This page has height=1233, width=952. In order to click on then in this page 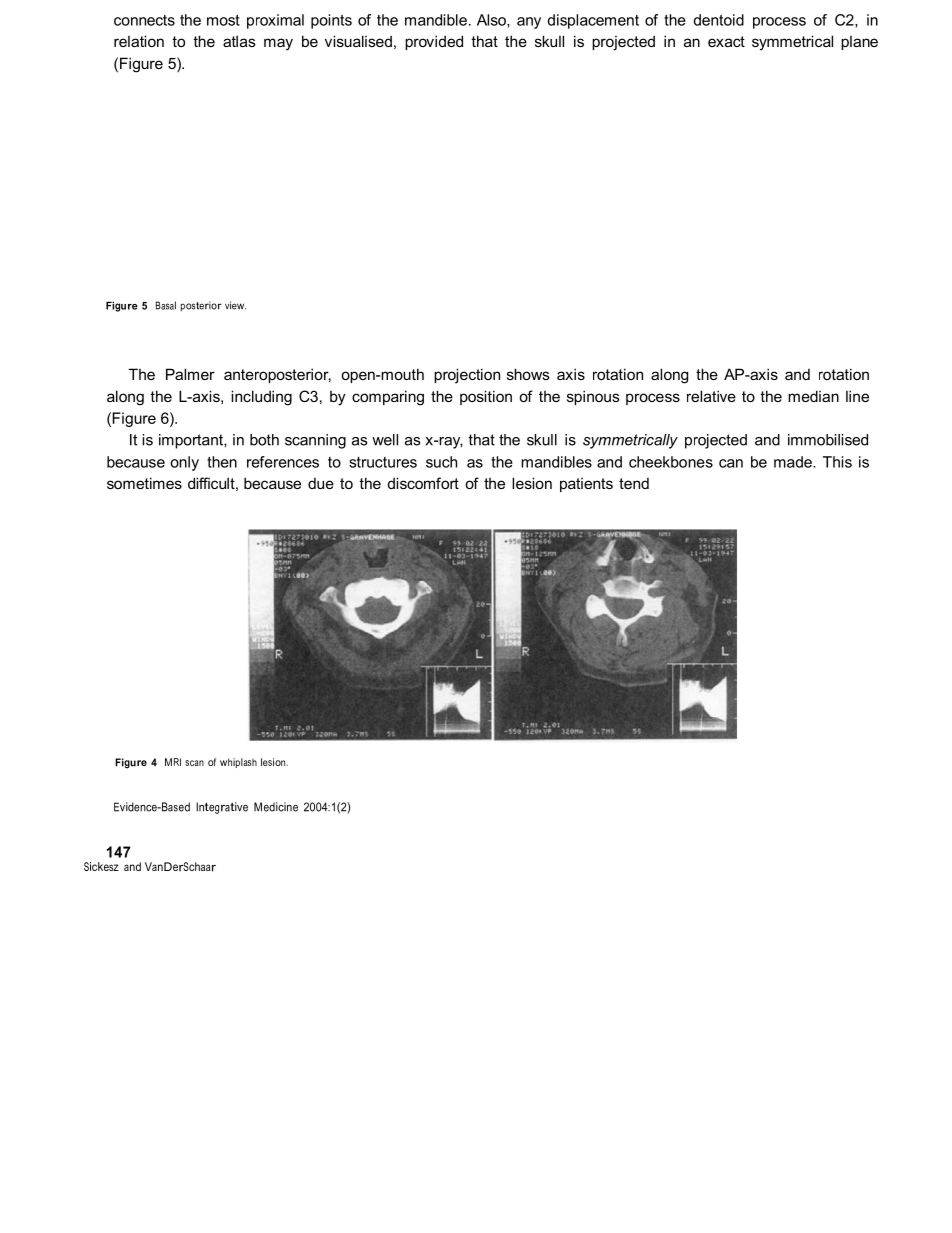, I will do `click(222, 462)`.
